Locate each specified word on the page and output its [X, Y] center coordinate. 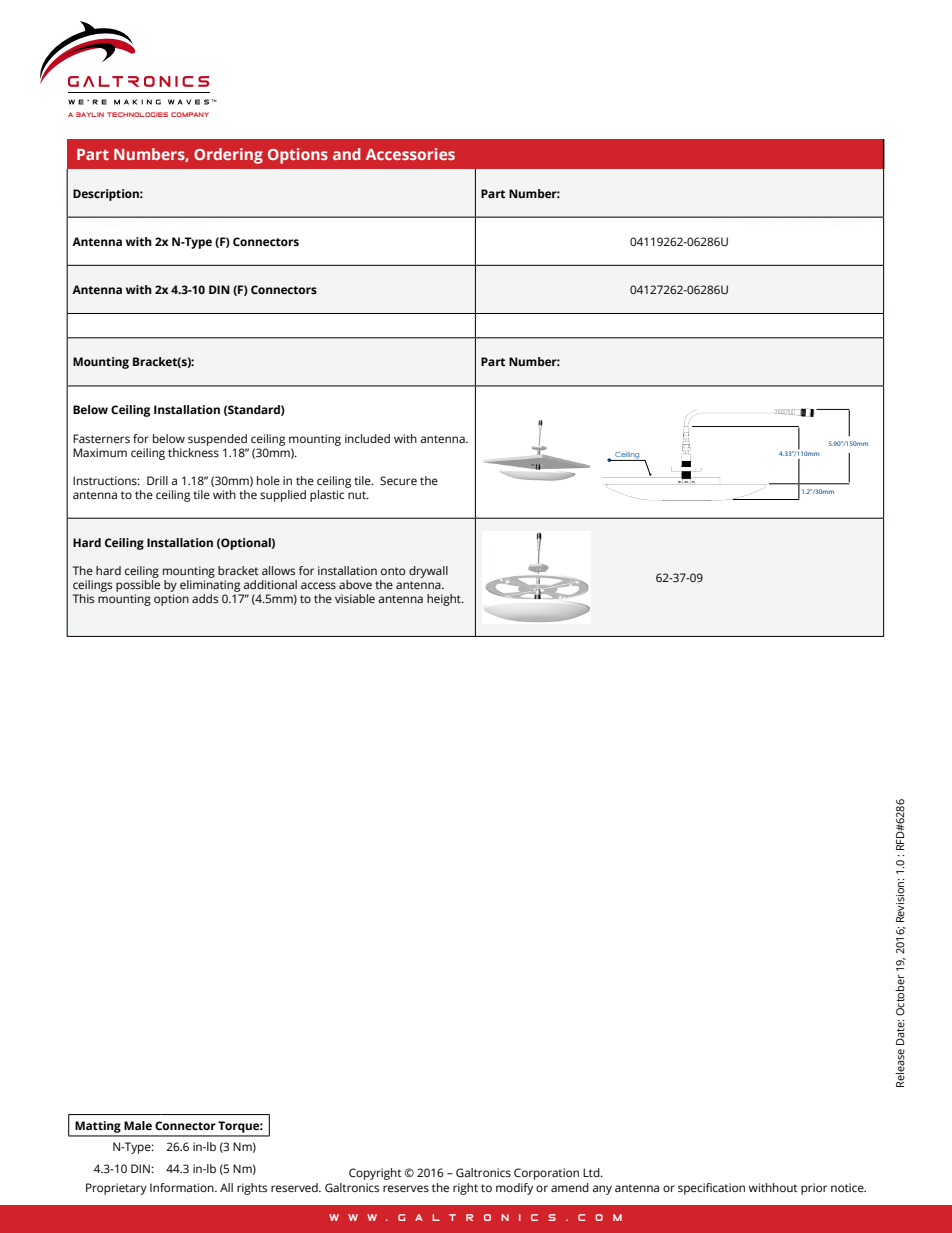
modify [514, 1189]
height [445, 600]
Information [183, 1187]
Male [138, 1125]
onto [393, 571]
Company [190, 114]
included [367, 438]
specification [711, 1189]
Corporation [546, 1174]
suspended [217, 440]
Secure [398, 481]
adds [205, 598]
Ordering [228, 156]
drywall [428, 572]
